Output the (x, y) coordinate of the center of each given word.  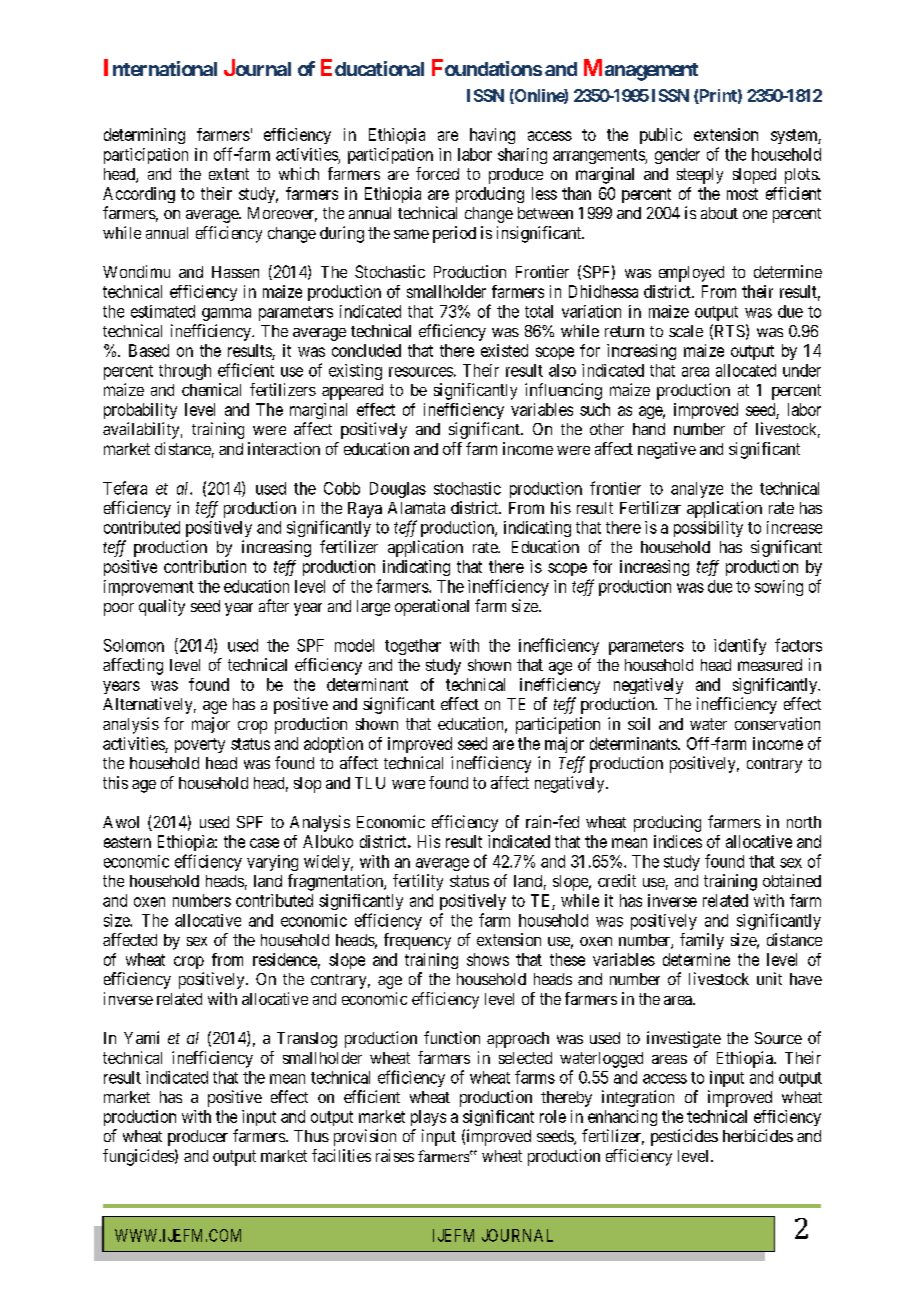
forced (437, 173)
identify (740, 646)
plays (428, 1118)
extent (229, 174)
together (413, 647)
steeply (700, 176)
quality (162, 607)
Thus (311, 1136)
